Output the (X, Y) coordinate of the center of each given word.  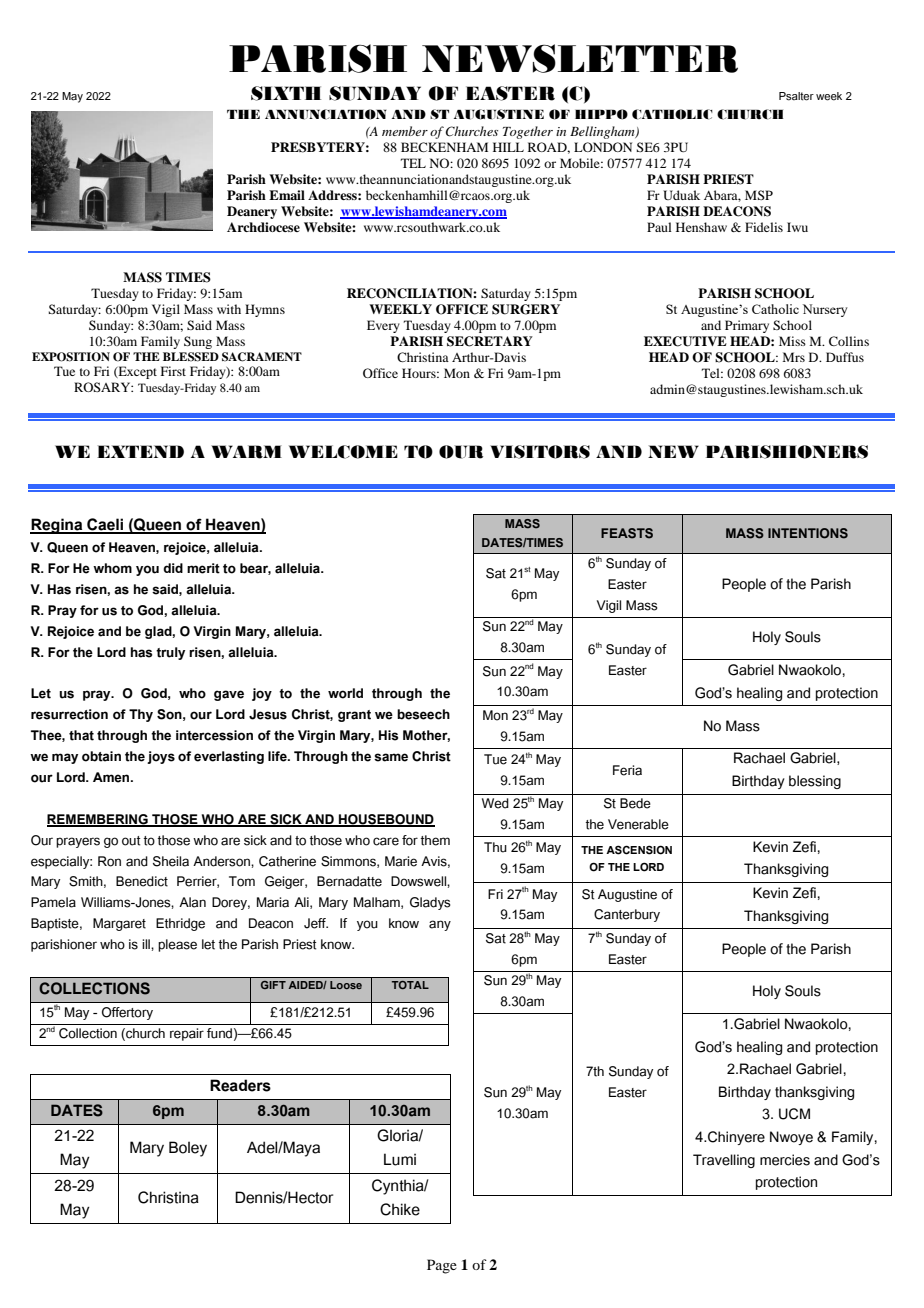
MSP (759, 195)
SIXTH (286, 93)
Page (442, 1266)
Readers (240, 1085)
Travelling (724, 1161)
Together (528, 132)
